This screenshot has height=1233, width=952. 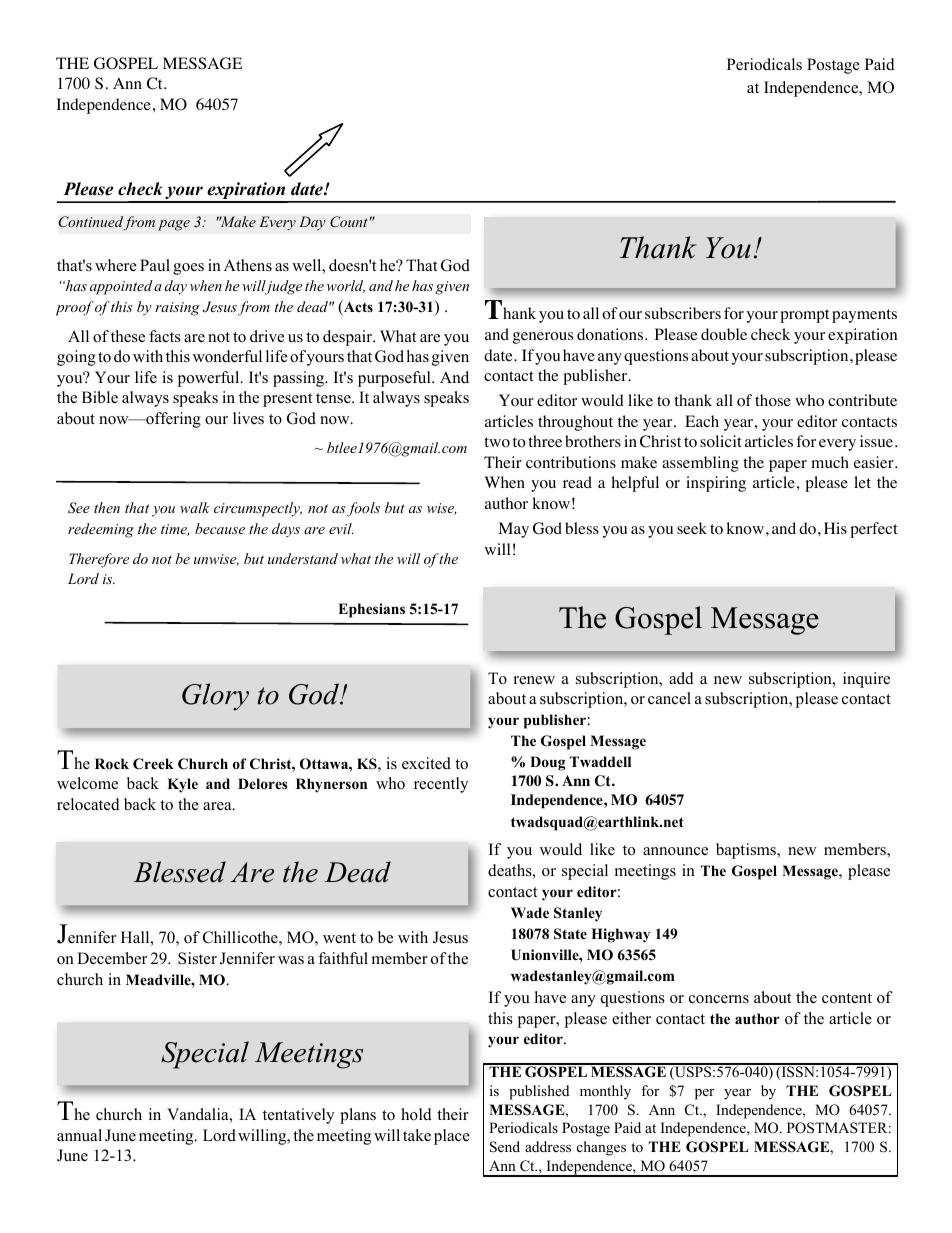 What do you see at coordinates (182, 785) in the screenshot?
I see `Kyle` at bounding box center [182, 785].
